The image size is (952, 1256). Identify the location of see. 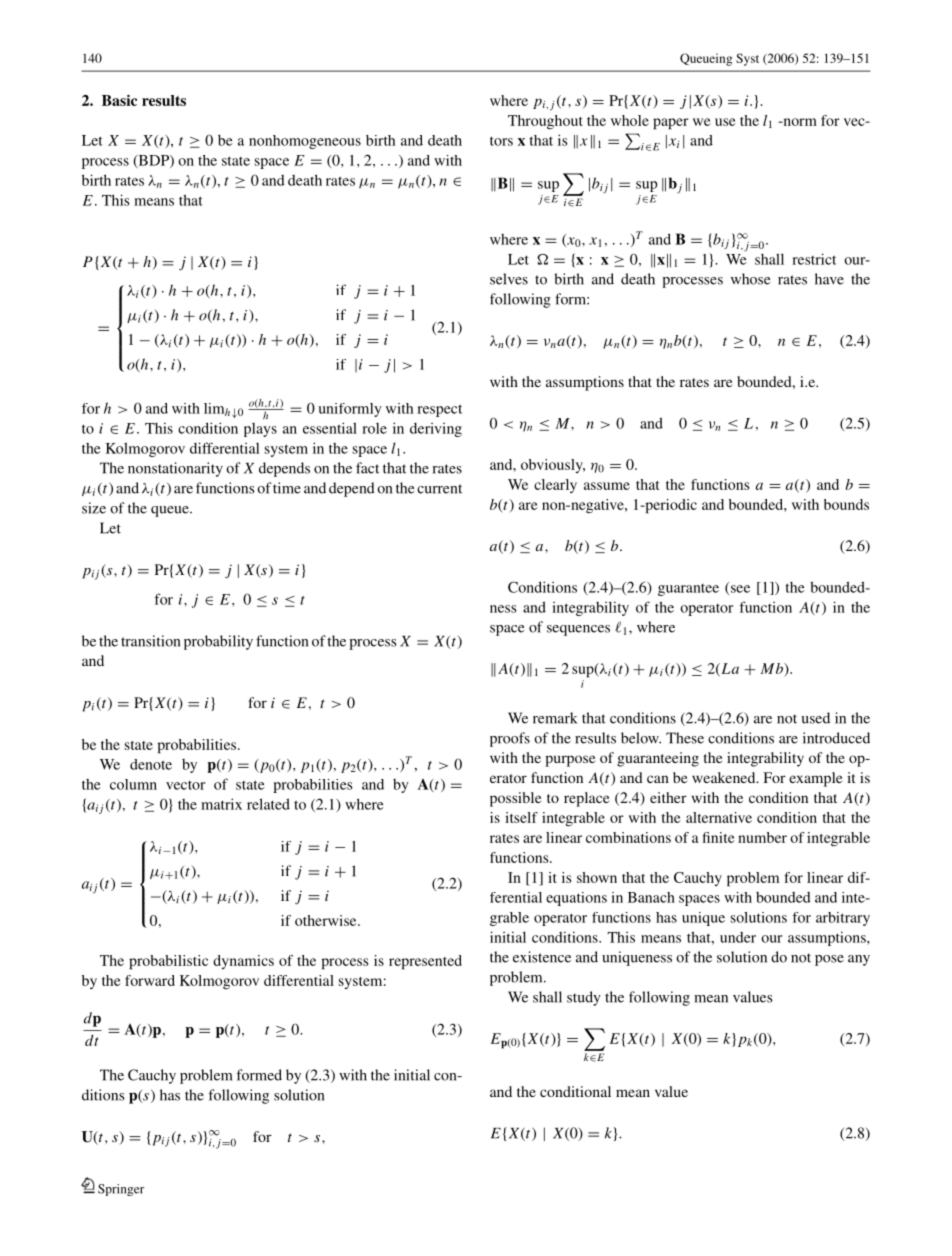
(740, 589).
